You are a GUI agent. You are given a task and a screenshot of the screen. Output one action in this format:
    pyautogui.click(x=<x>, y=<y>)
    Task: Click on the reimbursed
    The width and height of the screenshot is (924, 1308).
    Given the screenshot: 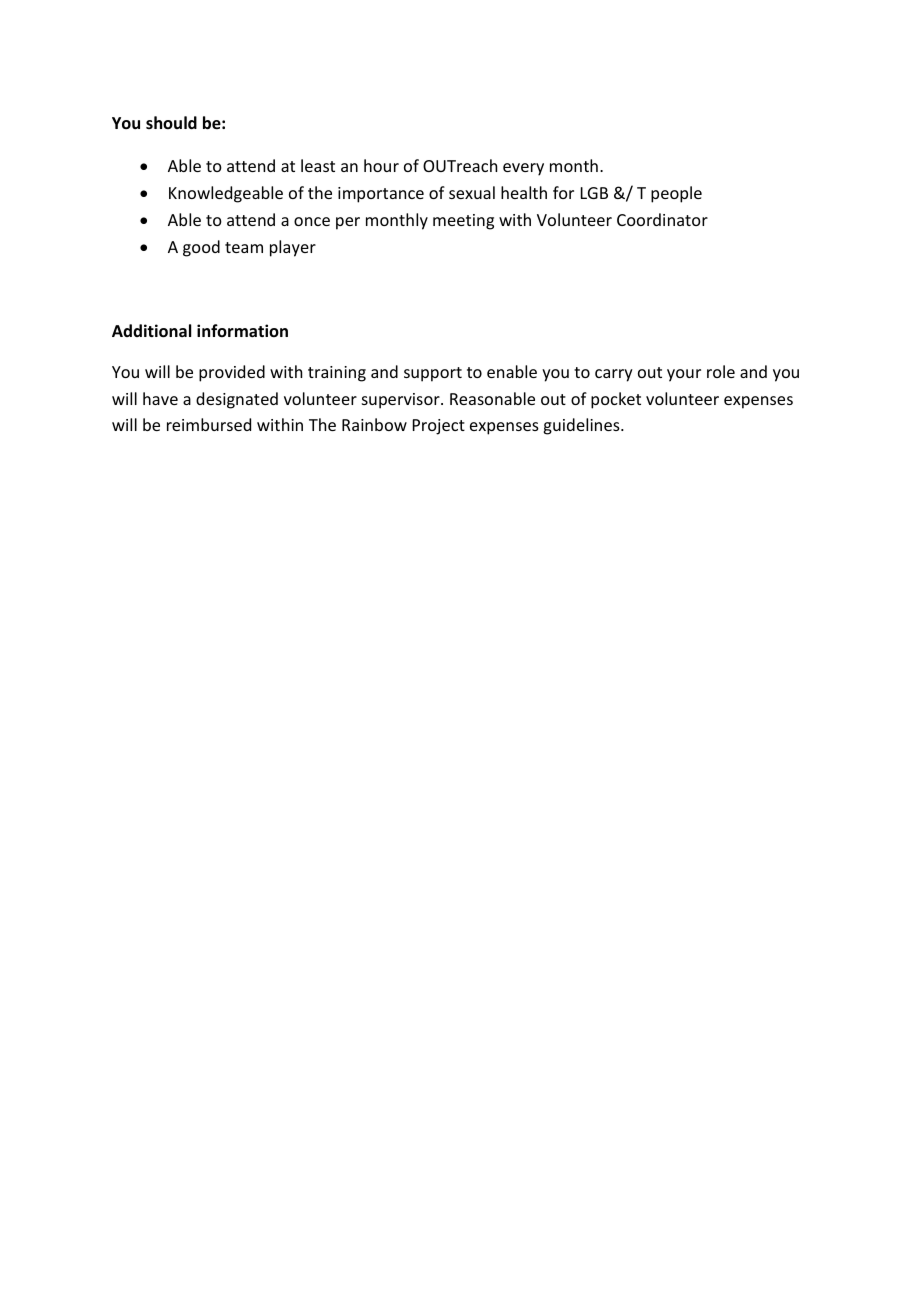 What is the action you would take?
    pyautogui.click(x=209, y=424)
